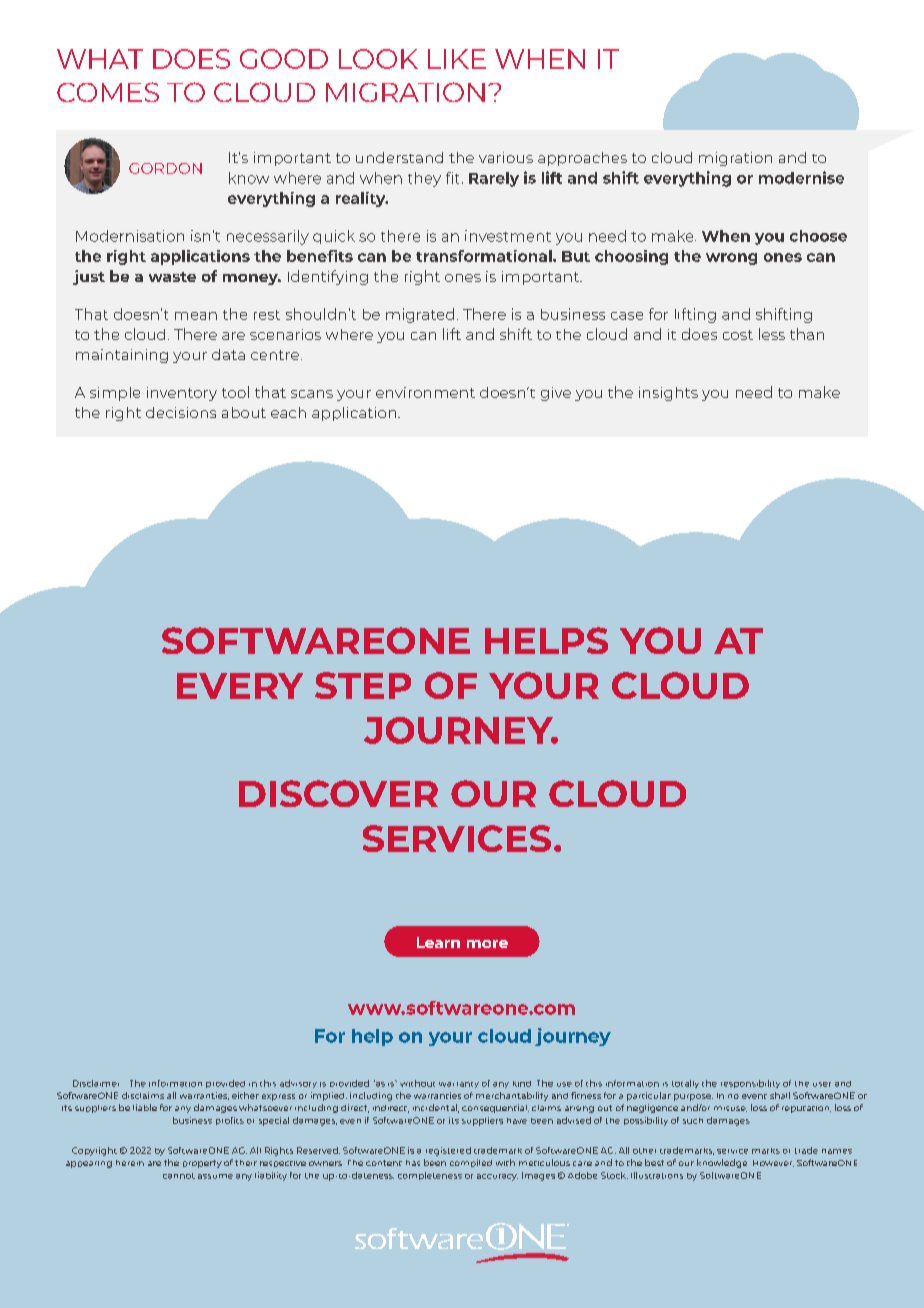 The image size is (924, 1308). What do you see at coordinates (801, 177) in the screenshot?
I see `modernise` at bounding box center [801, 177].
